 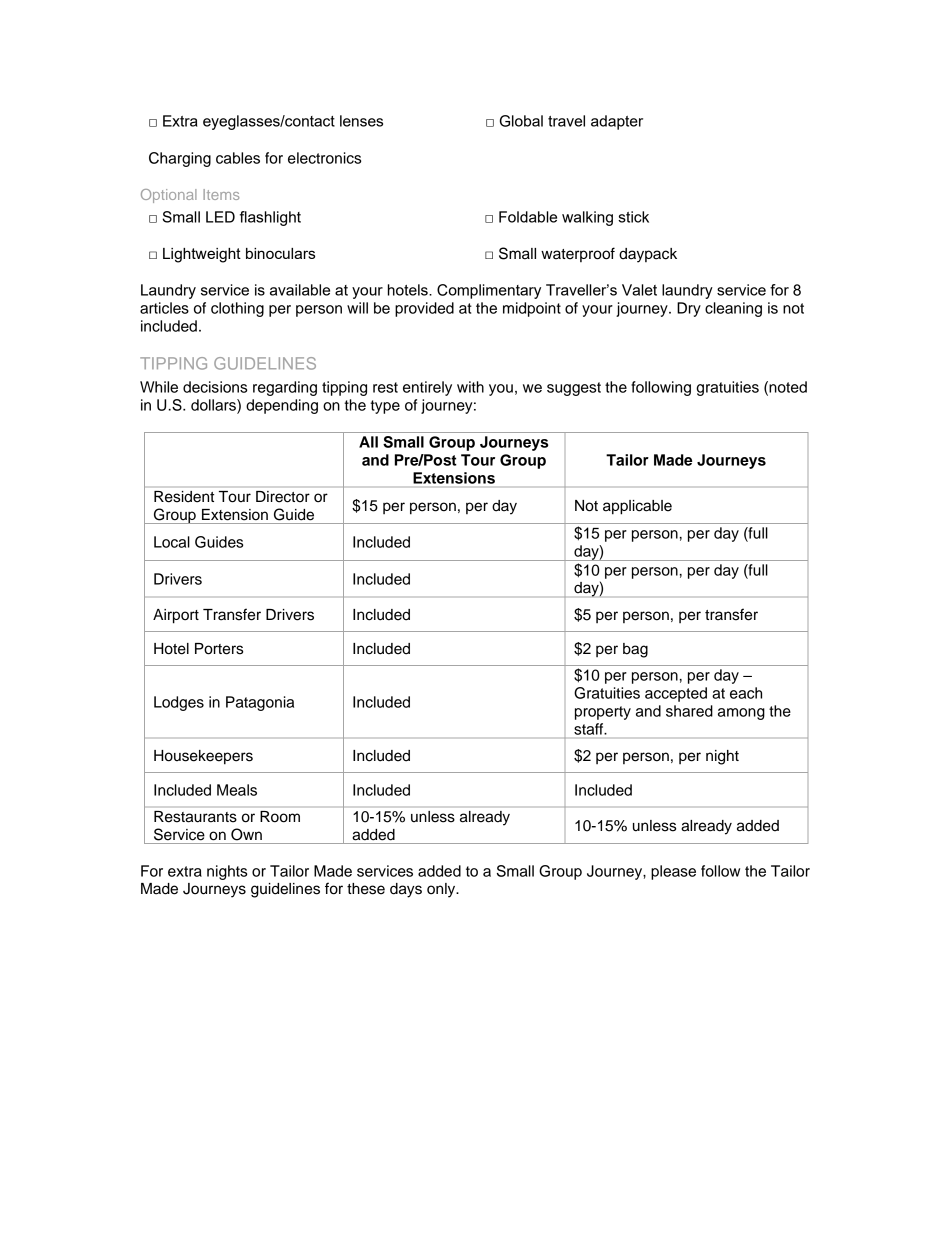 What do you see at coordinates (246, 834) in the screenshot?
I see `Own` at bounding box center [246, 834].
